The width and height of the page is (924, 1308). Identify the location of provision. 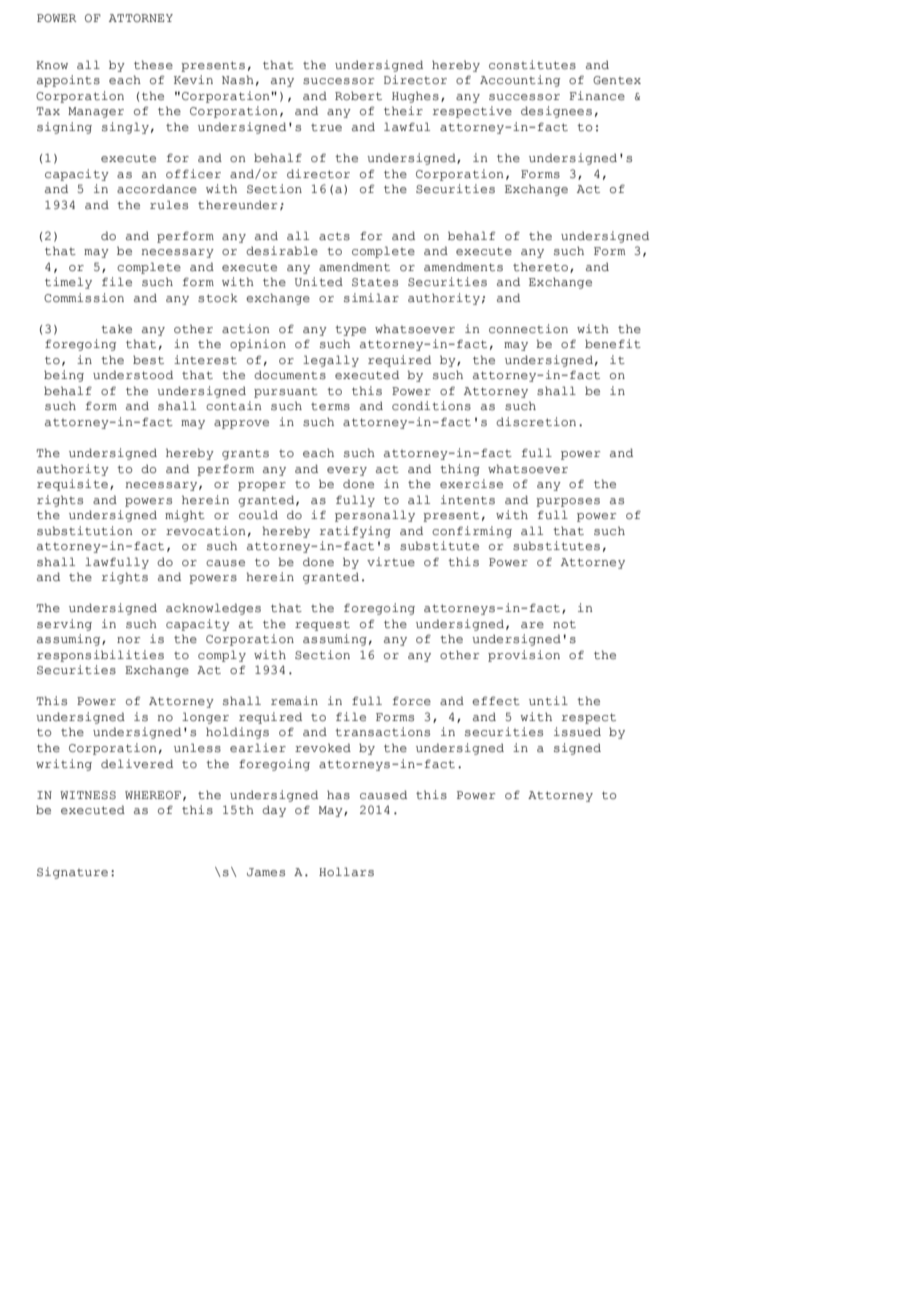
(524, 656).
